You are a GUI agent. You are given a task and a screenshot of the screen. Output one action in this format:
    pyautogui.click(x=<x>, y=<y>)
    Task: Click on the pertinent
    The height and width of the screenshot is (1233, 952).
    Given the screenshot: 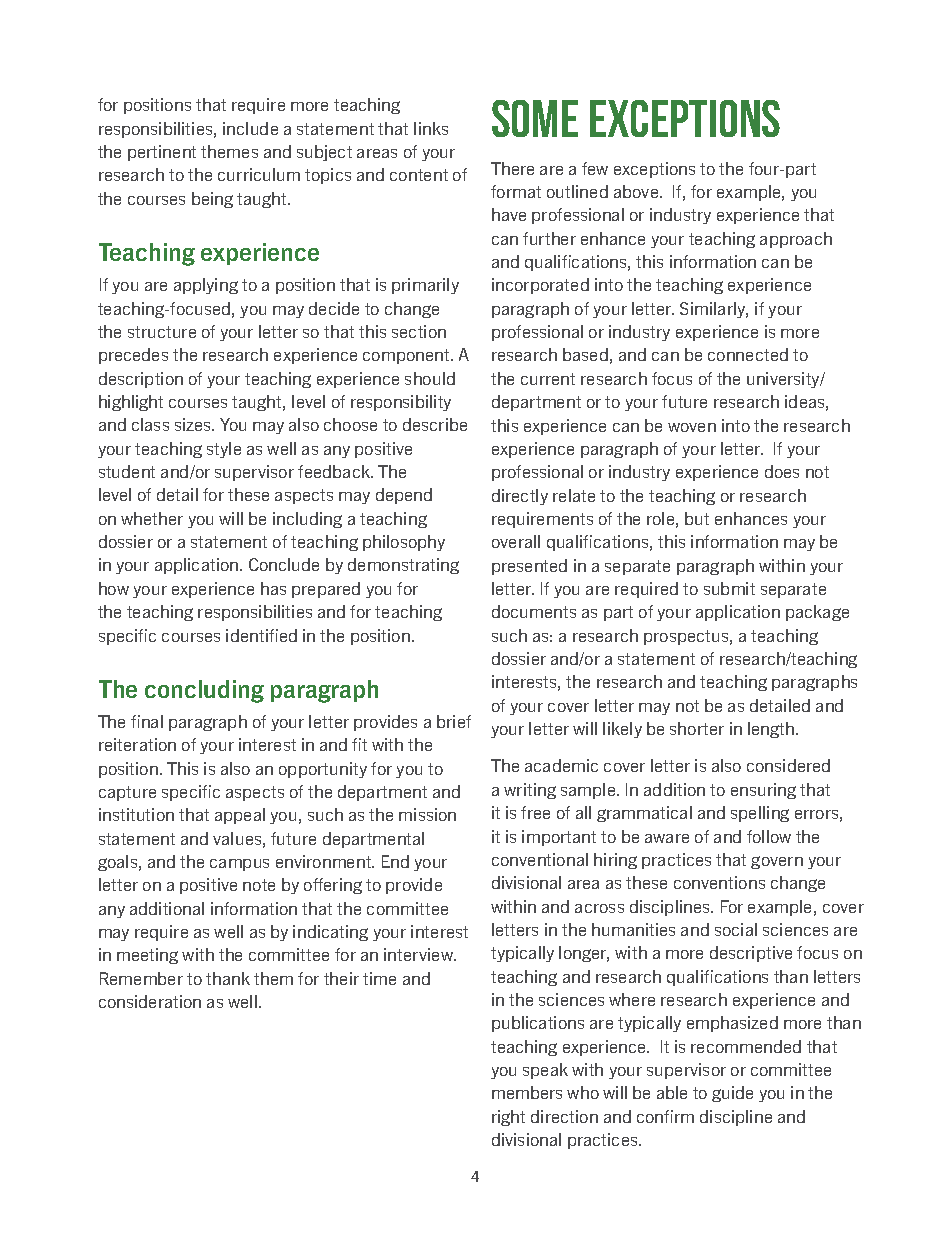 What is the action you would take?
    pyautogui.click(x=162, y=153)
